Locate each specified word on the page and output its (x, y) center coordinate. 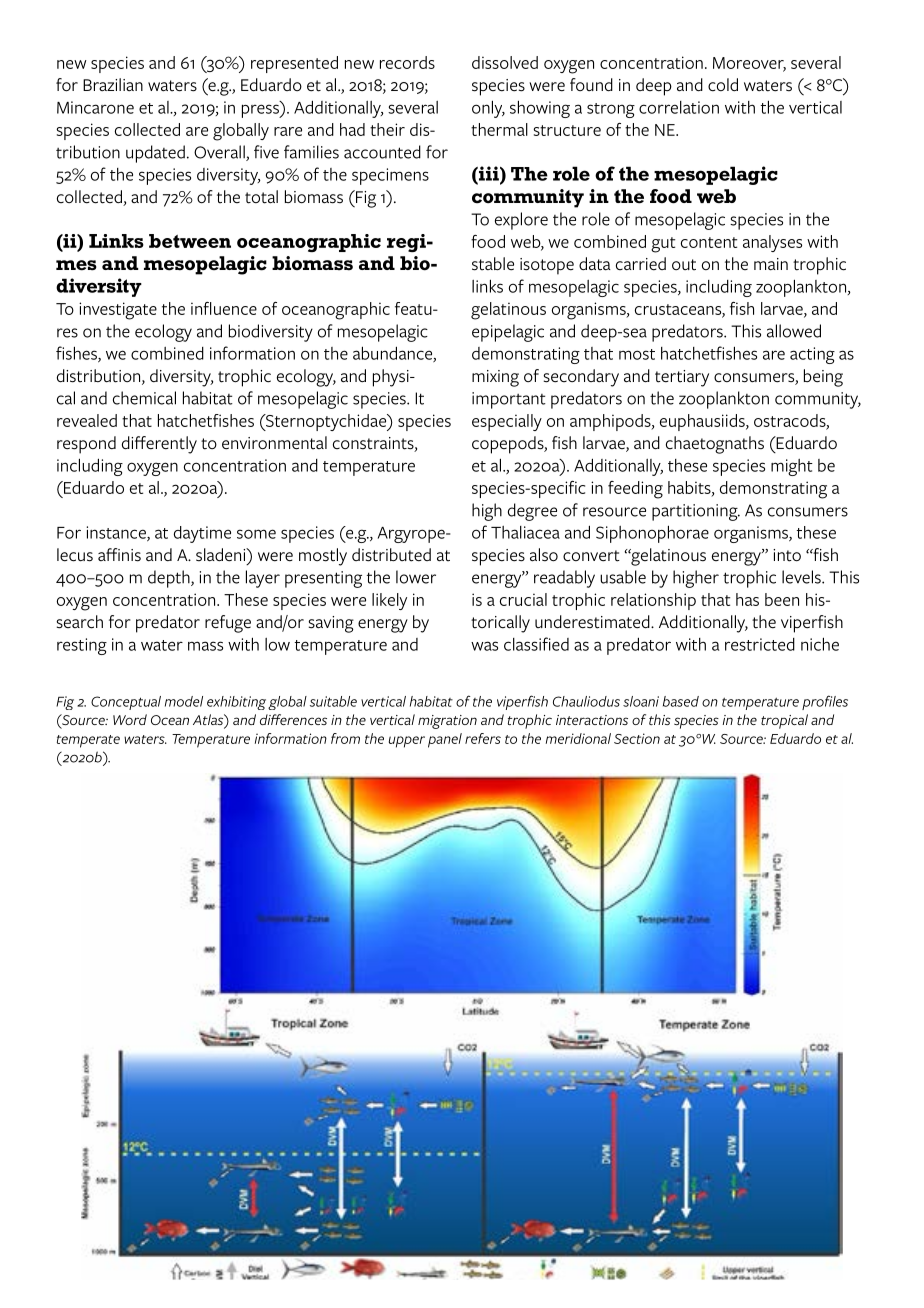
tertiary (682, 378)
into (787, 555)
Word (130, 719)
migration (447, 722)
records (407, 62)
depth (170, 579)
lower (416, 577)
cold (723, 85)
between (190, 241)
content (709, 242)
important (509, 400)
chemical (144, 398)
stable (493, 264)
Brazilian (113, 84)
